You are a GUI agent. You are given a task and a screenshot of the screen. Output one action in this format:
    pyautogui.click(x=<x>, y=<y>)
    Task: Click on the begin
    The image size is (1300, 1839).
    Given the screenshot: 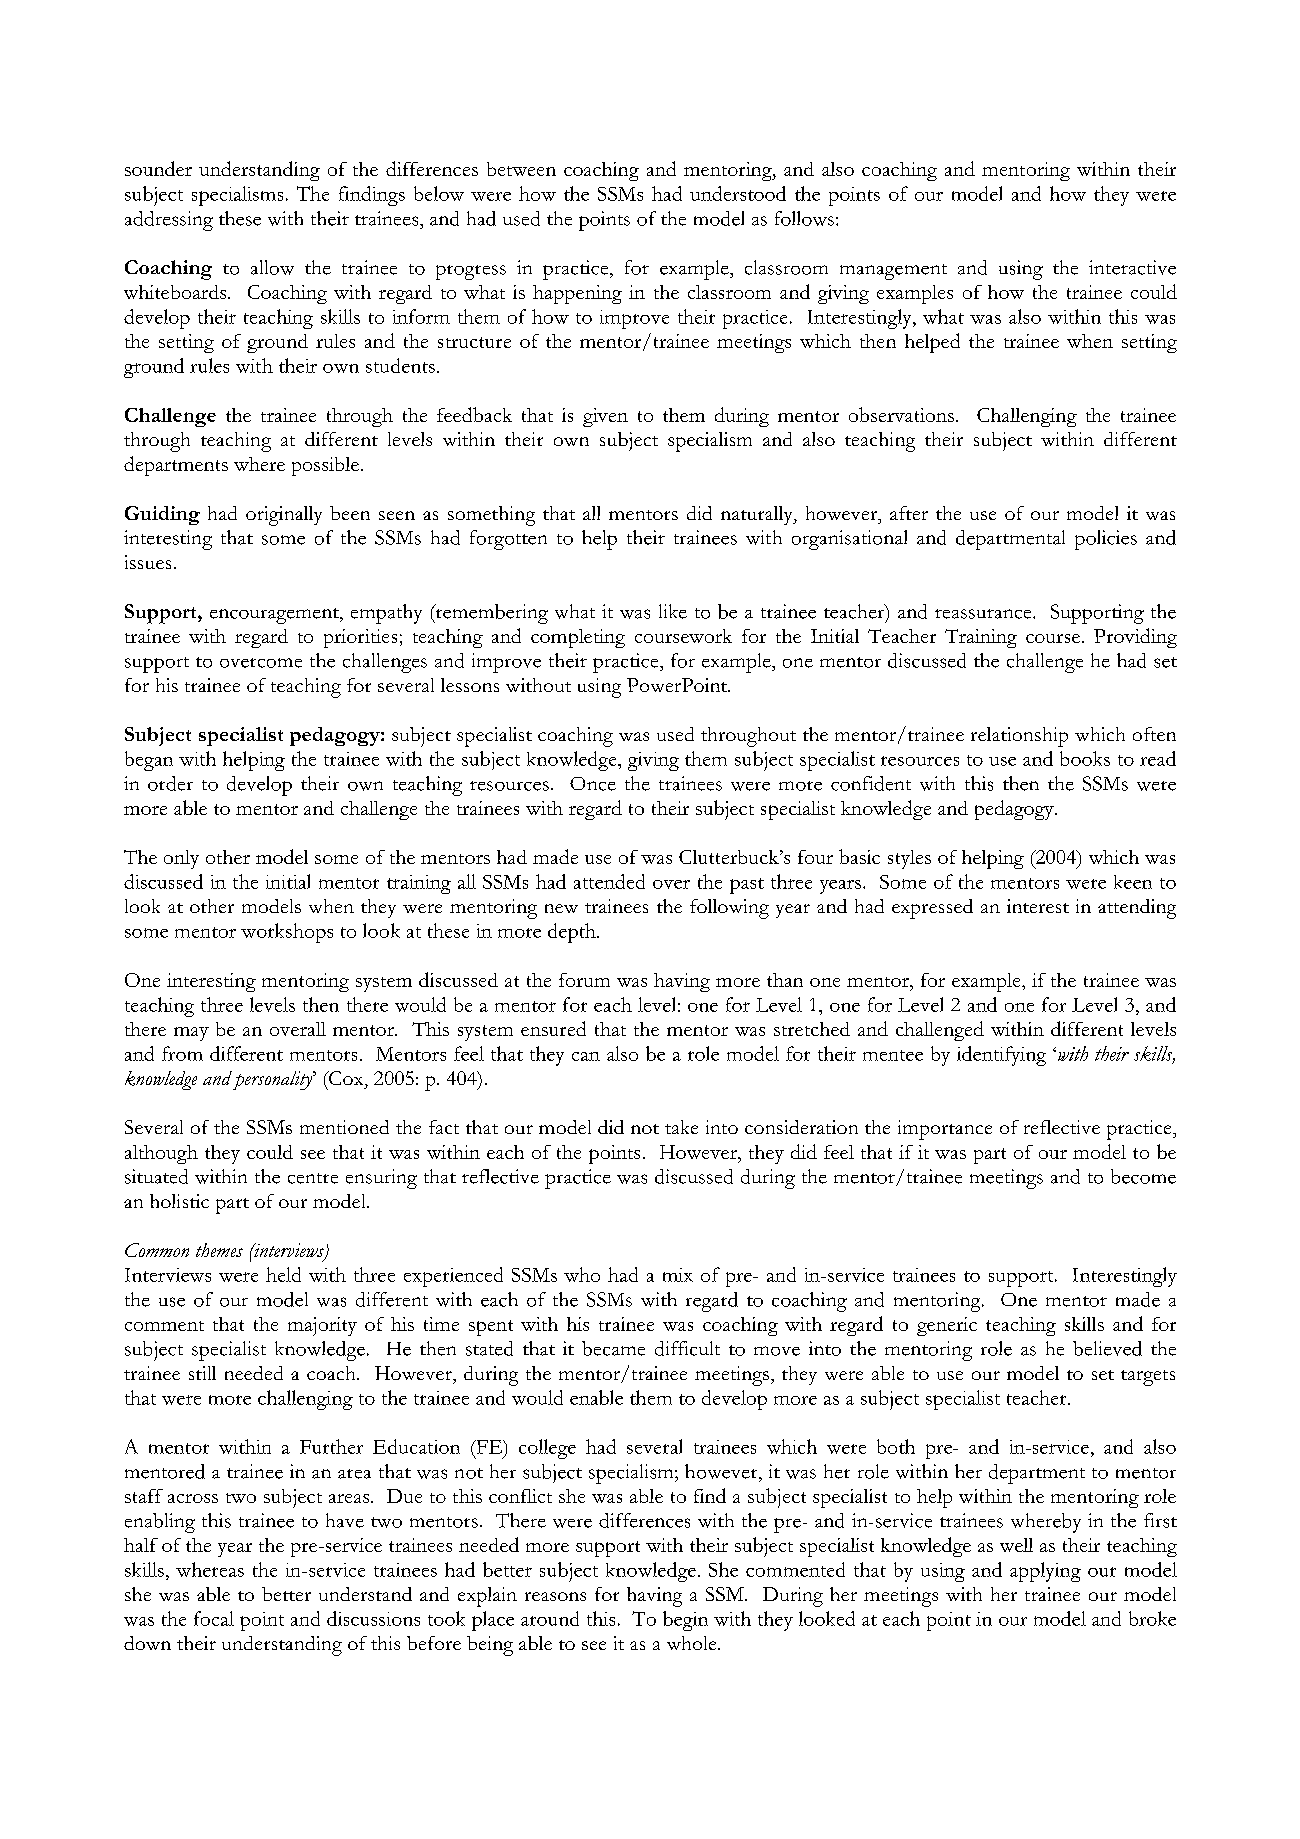 What is the action you would take?
    pyautogui.click(x=685, y=1621)
